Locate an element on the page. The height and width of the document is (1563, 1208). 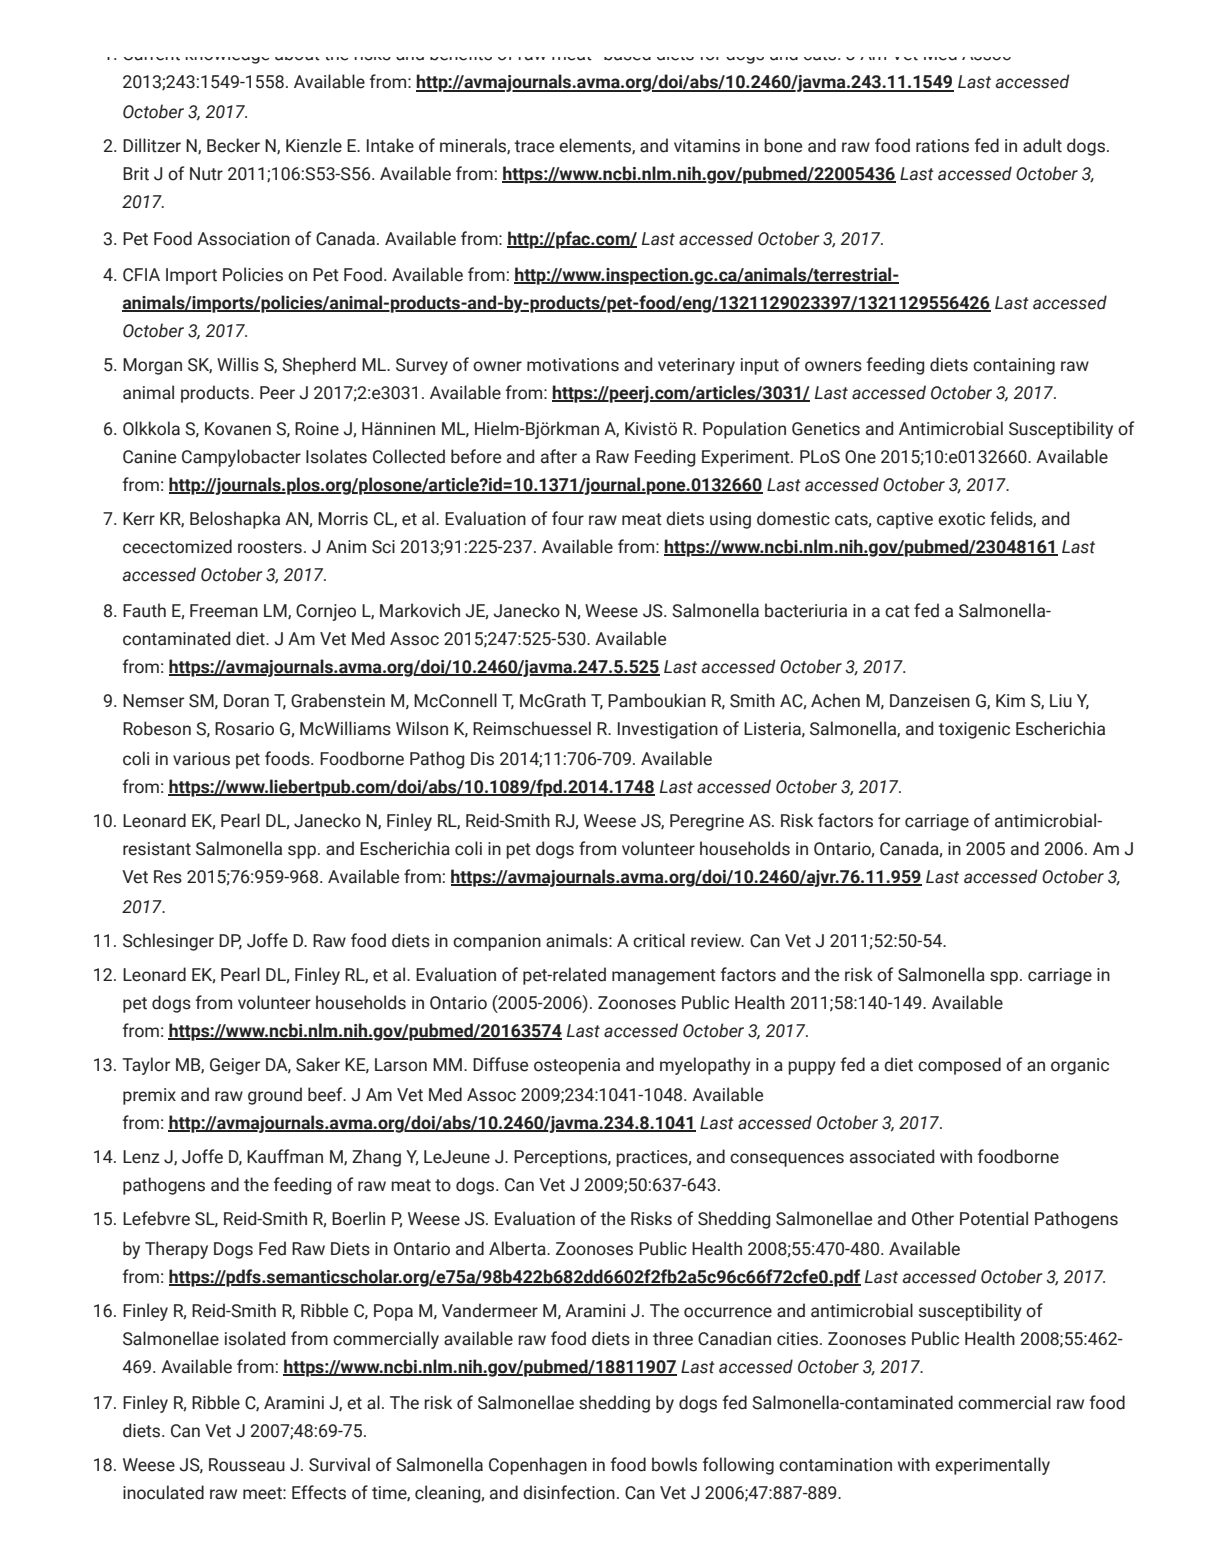
trace is located at coordinates (534, 146).
